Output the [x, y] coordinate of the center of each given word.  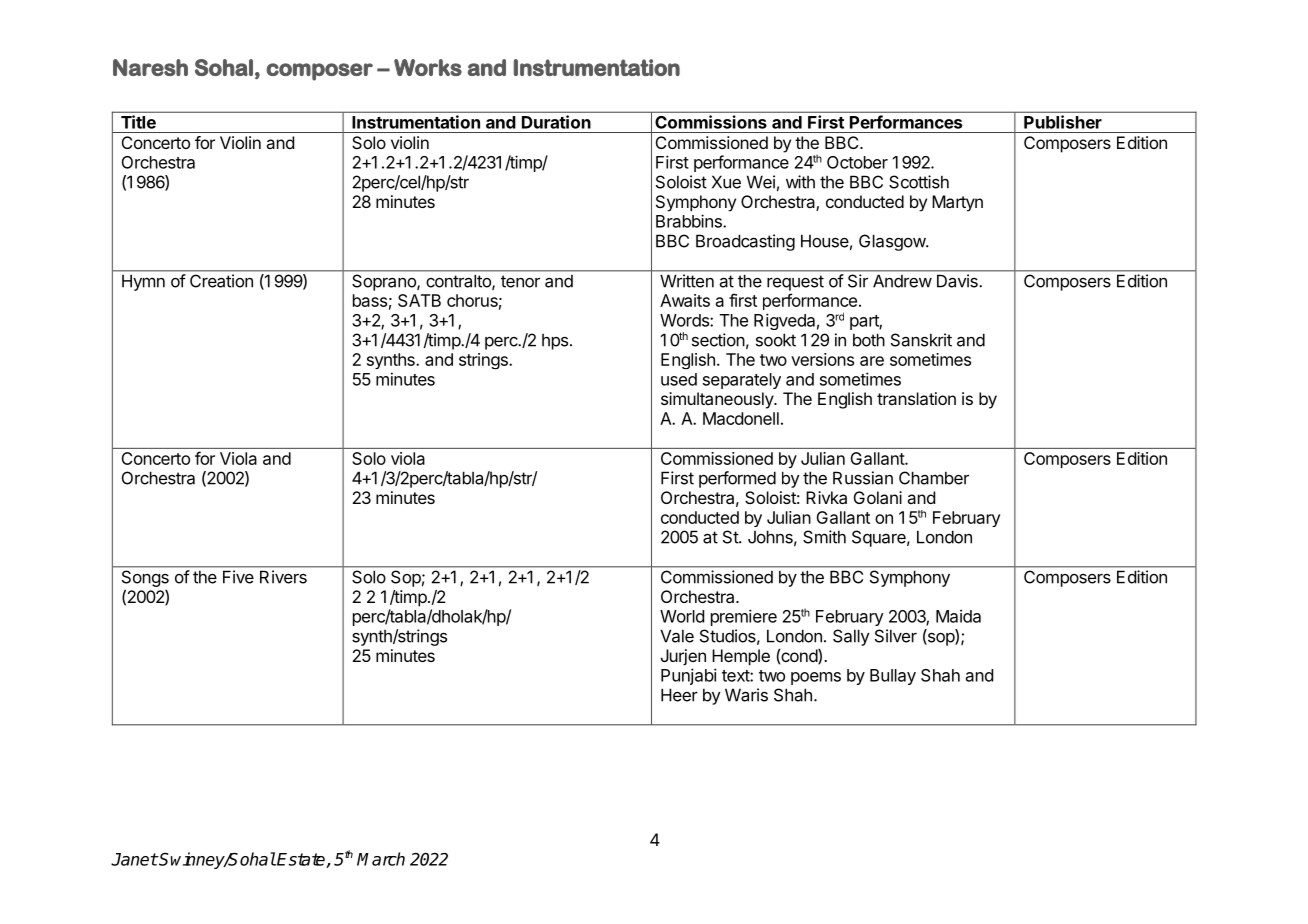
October [857, 162]
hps [555, 342]
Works [428, 67]
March [381, 859]
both [869, 340]
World [682, 616]
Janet [134, 859]
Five [238, 577]
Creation [221, 281]
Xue [726, 182]
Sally [851, 637]
